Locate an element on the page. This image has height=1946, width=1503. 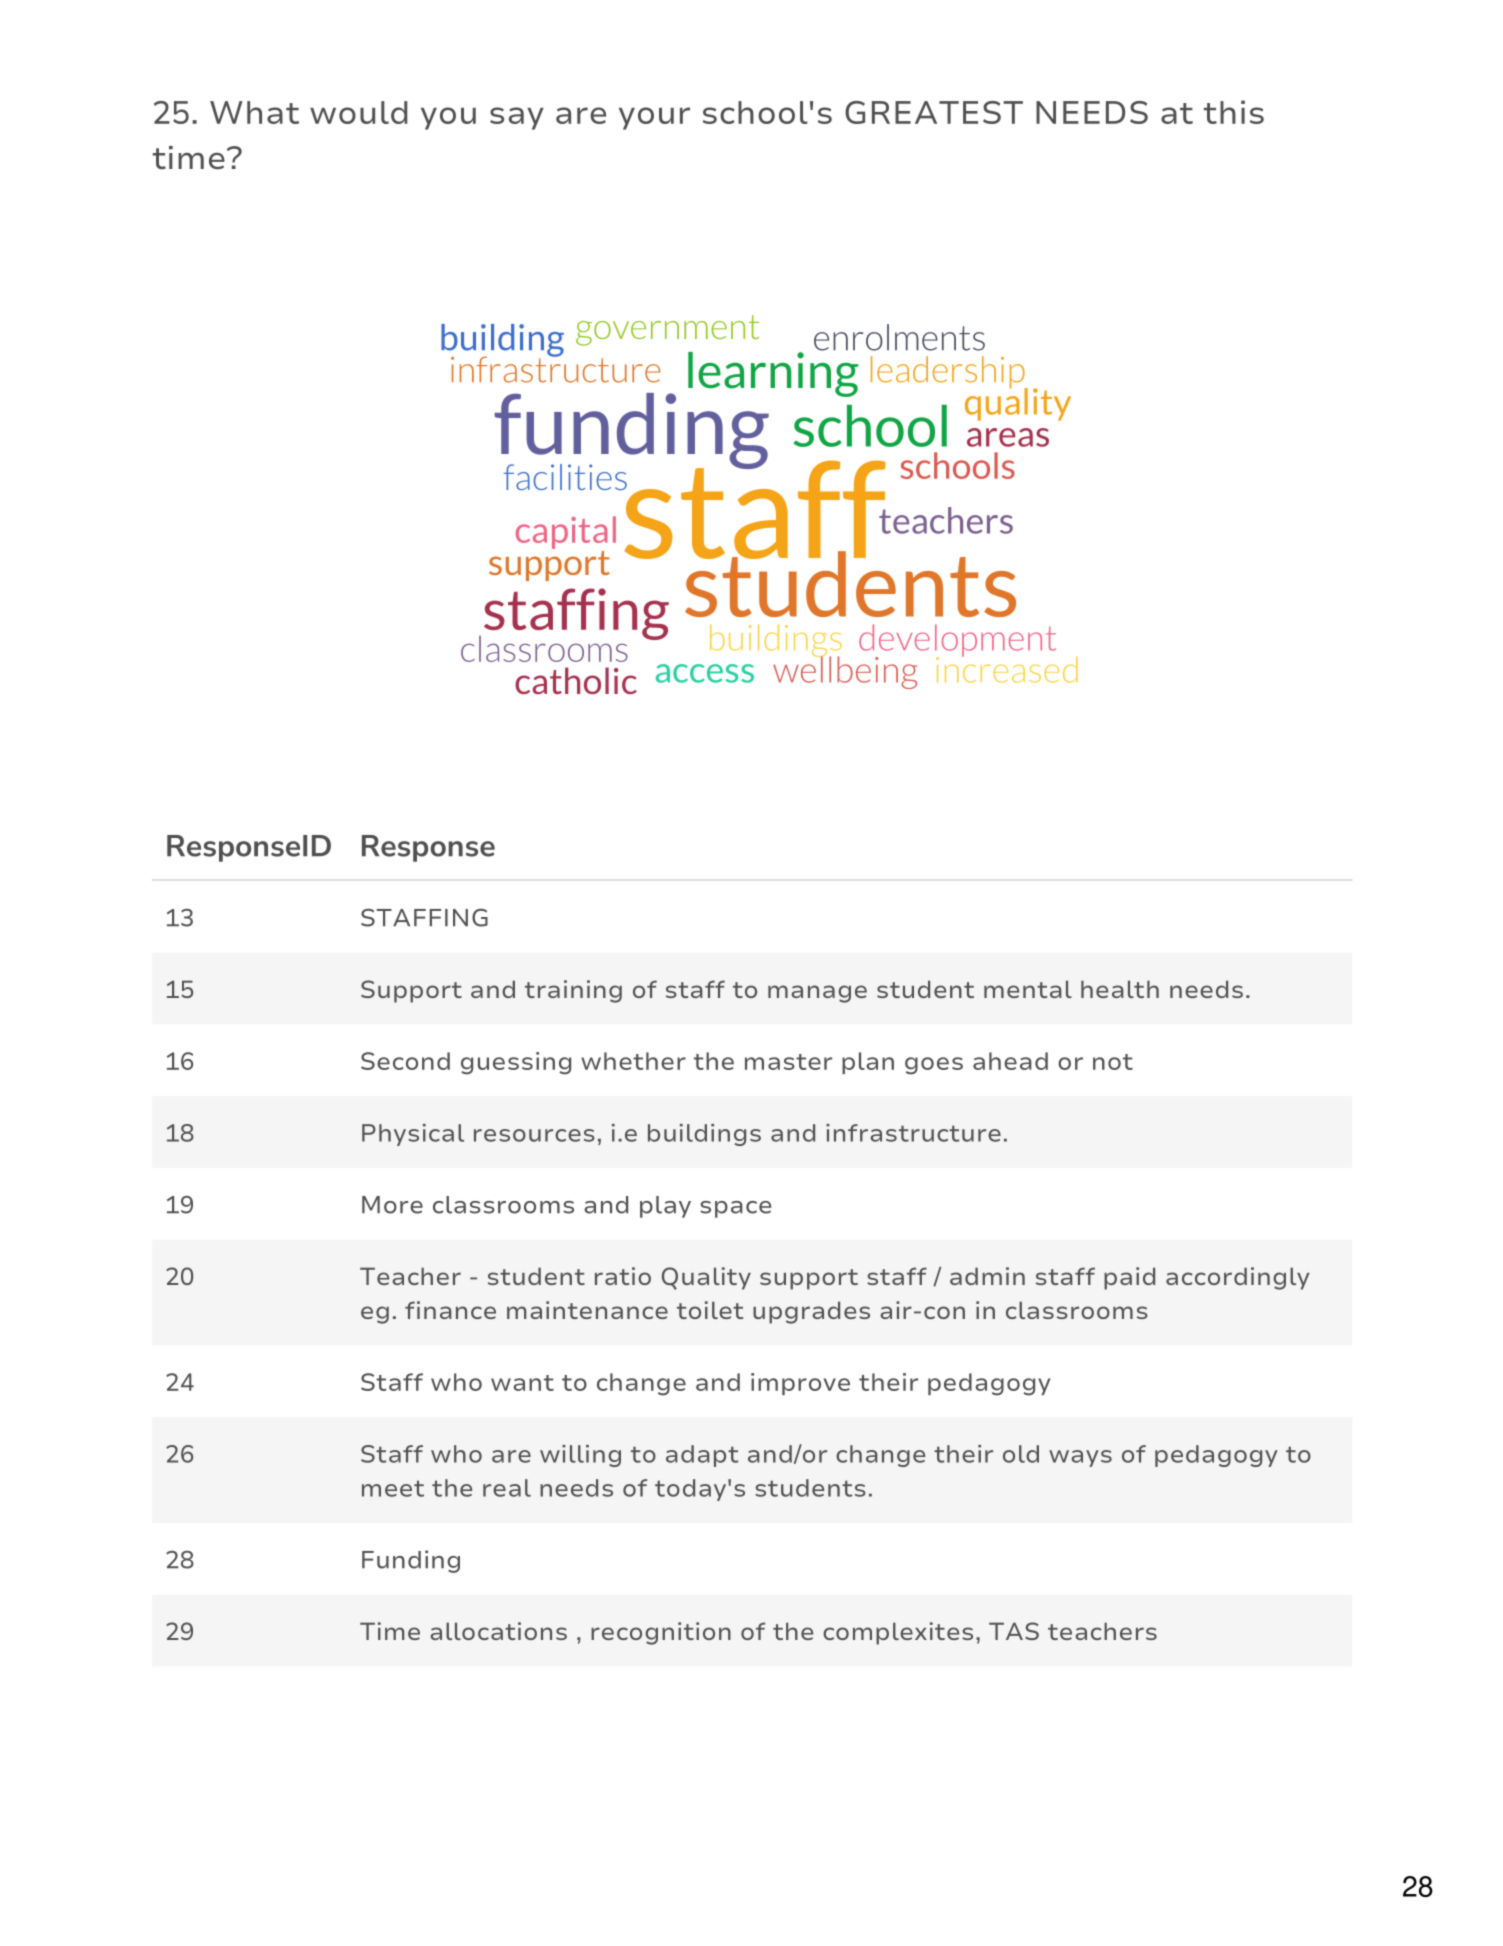
your is located at coordinates (654, 118).
